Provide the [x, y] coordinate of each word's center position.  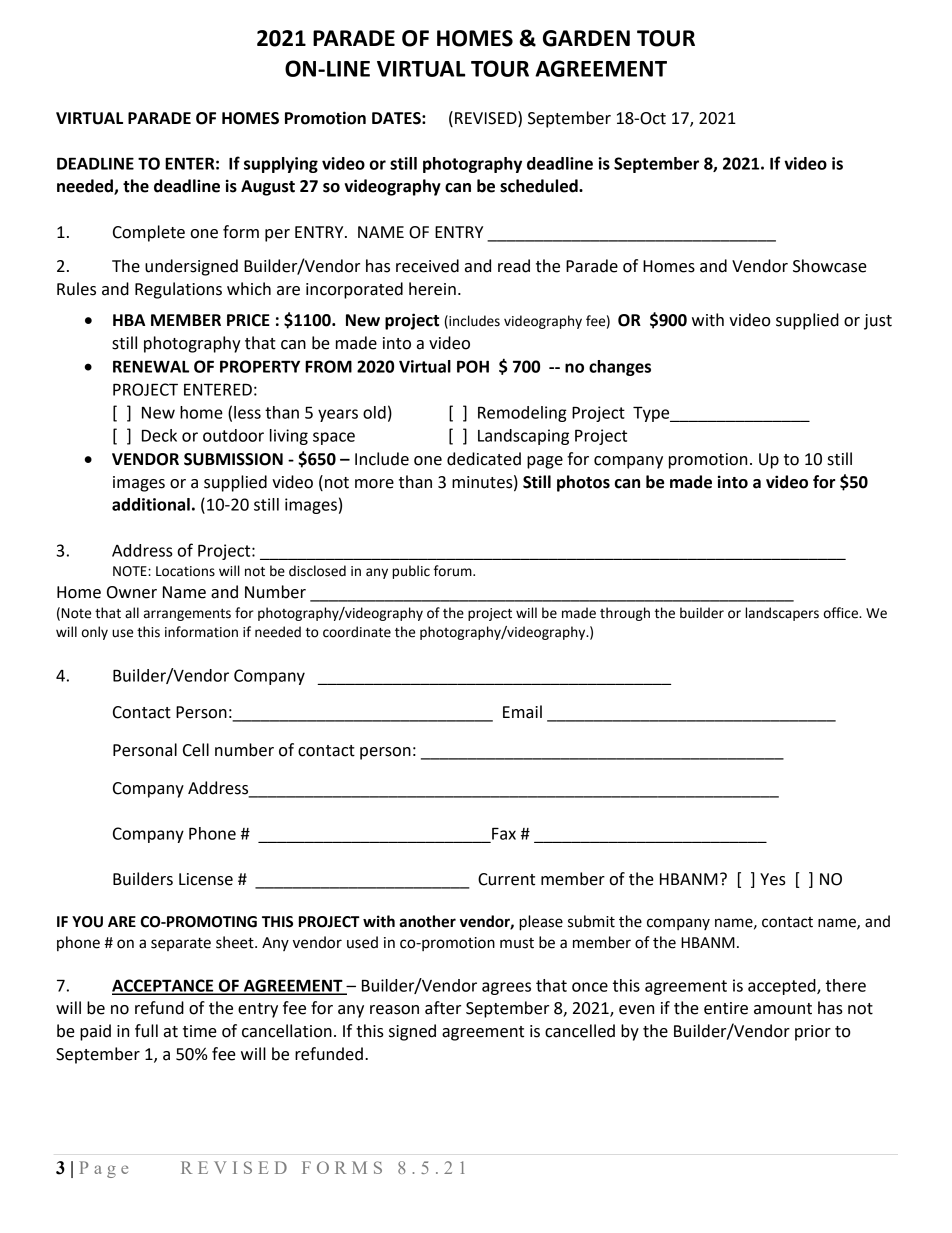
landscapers [782, 614]
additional [151, 504]
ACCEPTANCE [164, 986]
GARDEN [586, 38]
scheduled [540, 186]
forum [454, 571]
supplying [281, 165]
